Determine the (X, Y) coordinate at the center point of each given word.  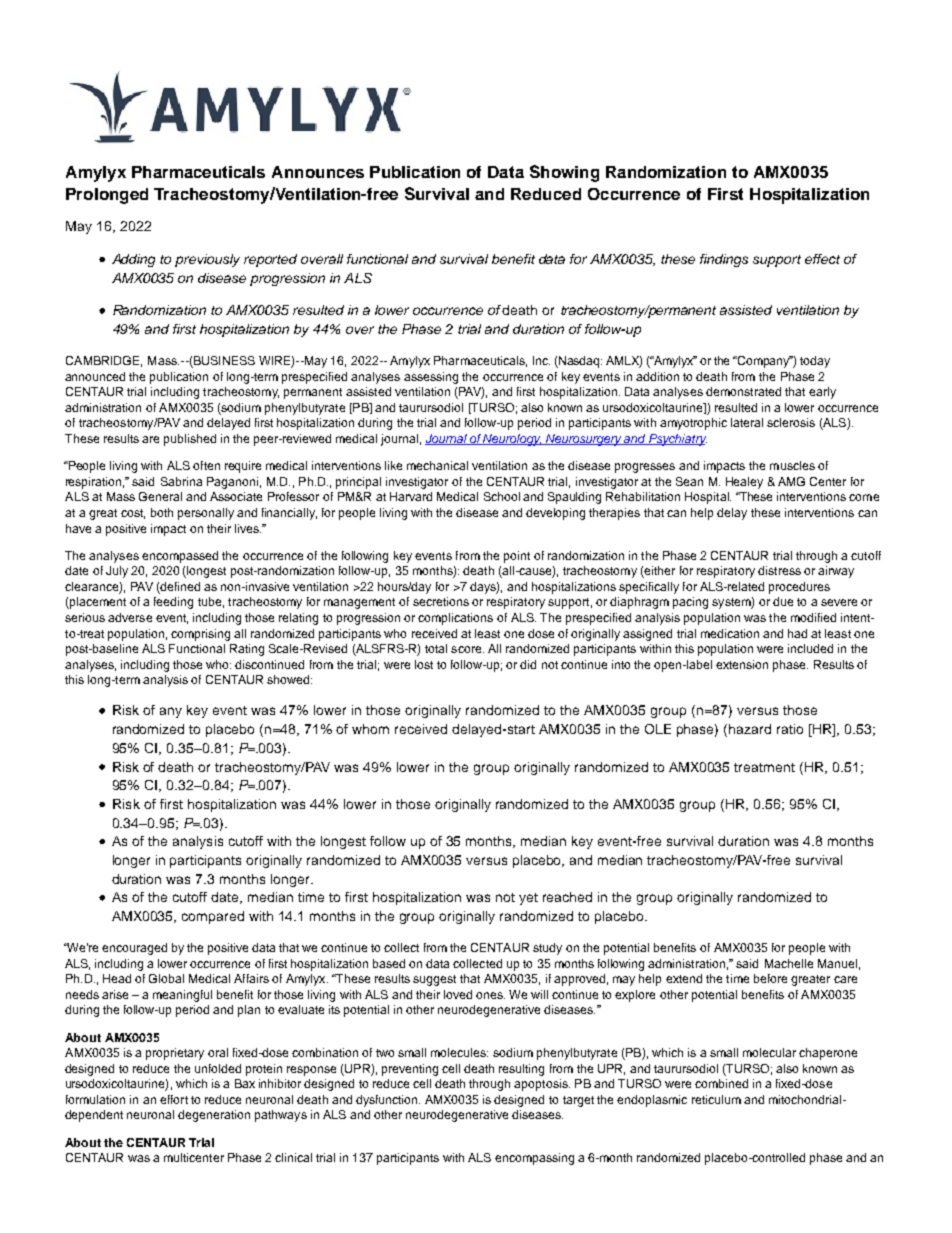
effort (174, 1099)
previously (207, 260)
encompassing (534, 1159)
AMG (791, 481)
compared (213, 917)
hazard (750, 729)
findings (724, 260)
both (162, 512)
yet (528, 899)
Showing (564, 173)
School (502, 496)
